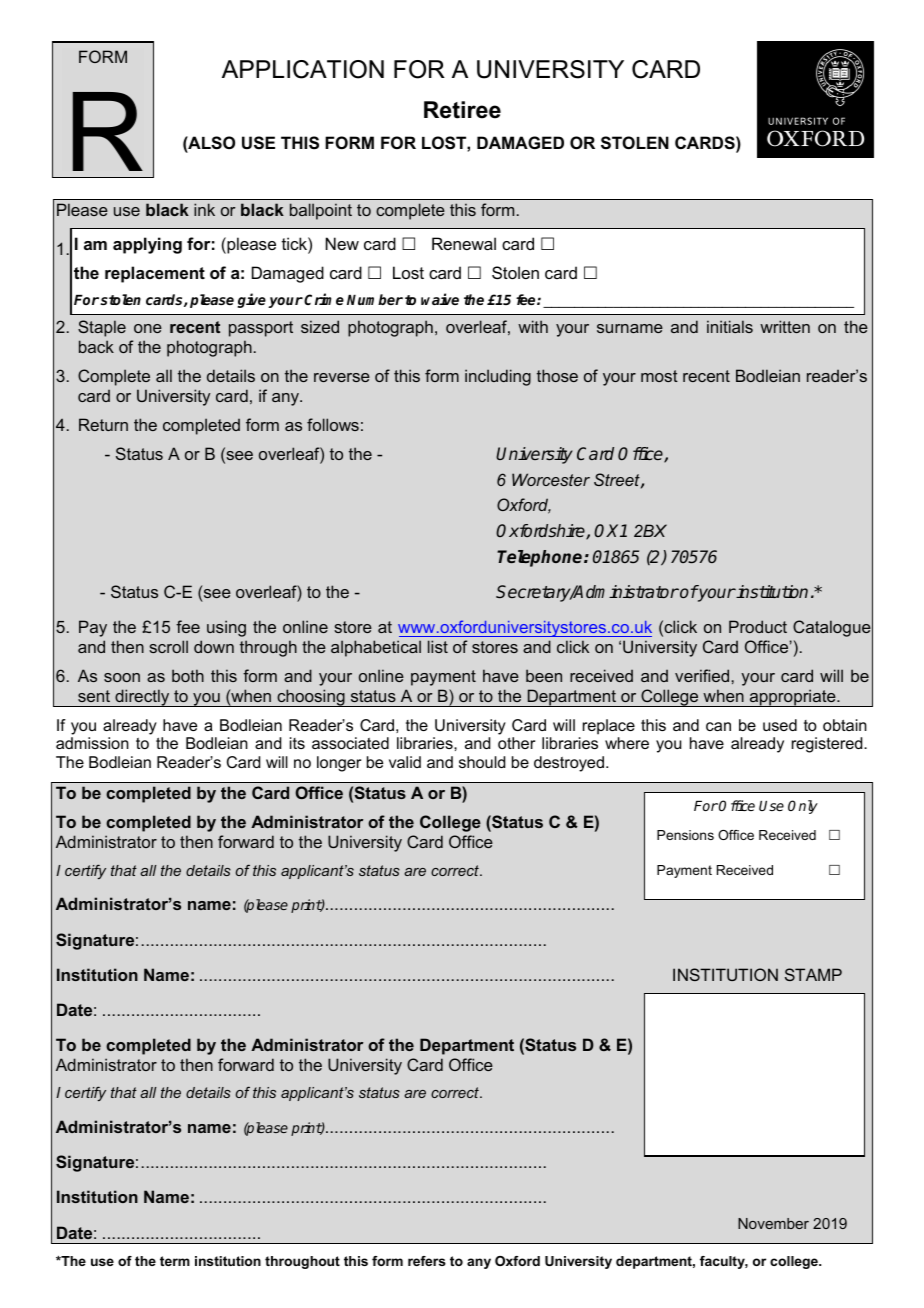  I want to click on including, so click(498, 377).
